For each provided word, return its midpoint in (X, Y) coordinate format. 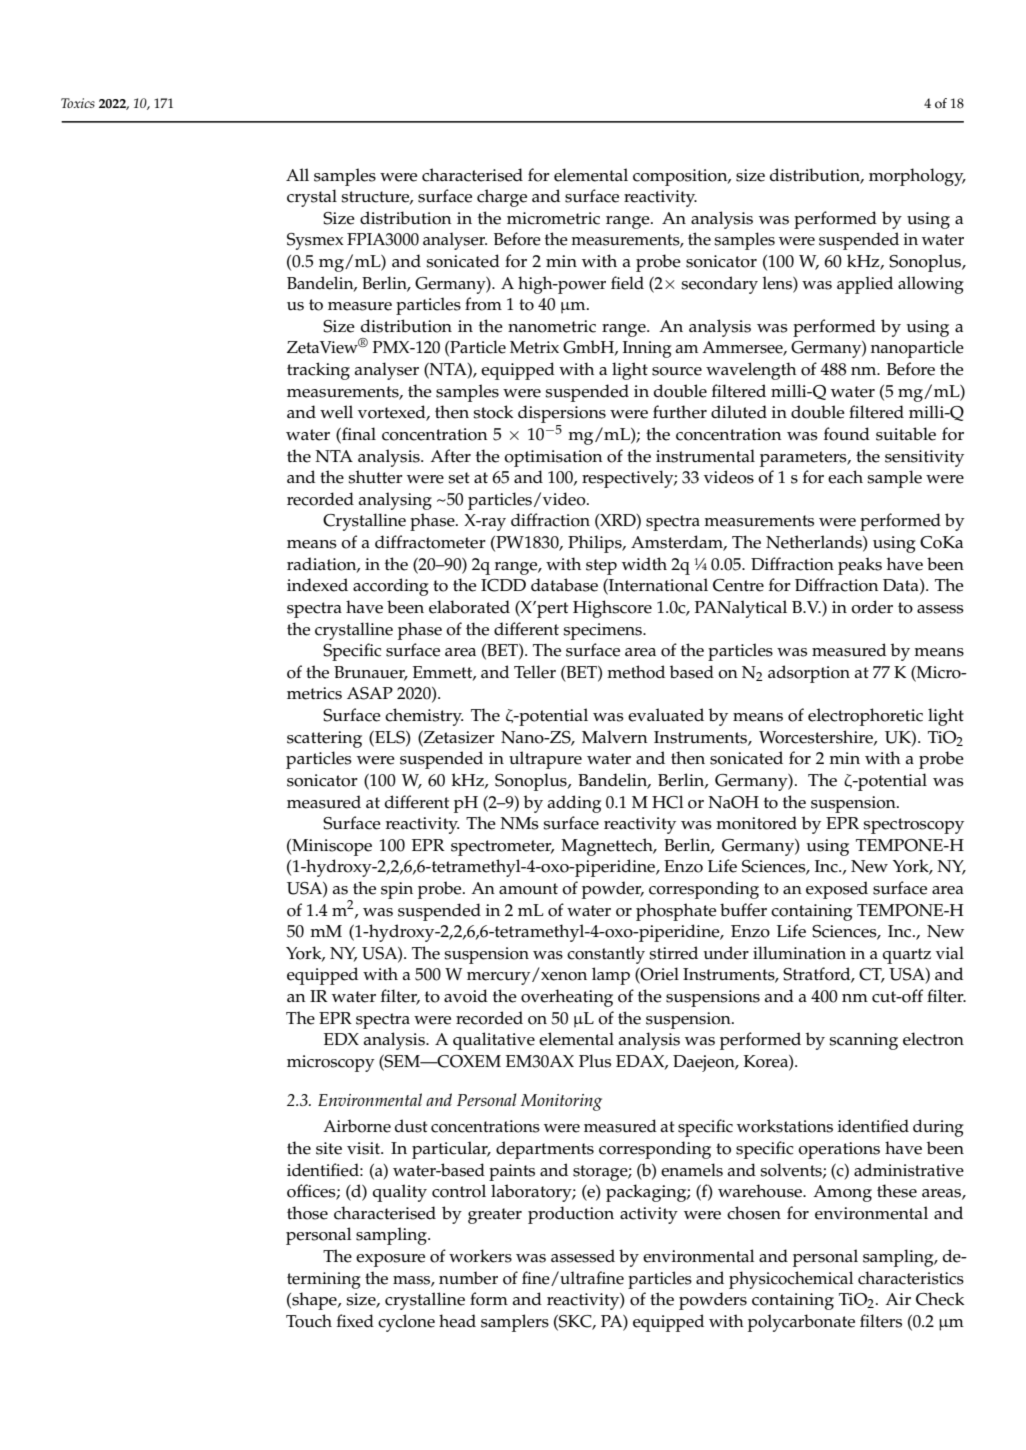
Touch (309, 1321)
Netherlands (815, 543)
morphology (917, 177)
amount (528, 889)
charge (502, 198)
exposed (837, 890)
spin (397, 890)
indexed (317, 585)
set (459, 478)
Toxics (78, 103)
